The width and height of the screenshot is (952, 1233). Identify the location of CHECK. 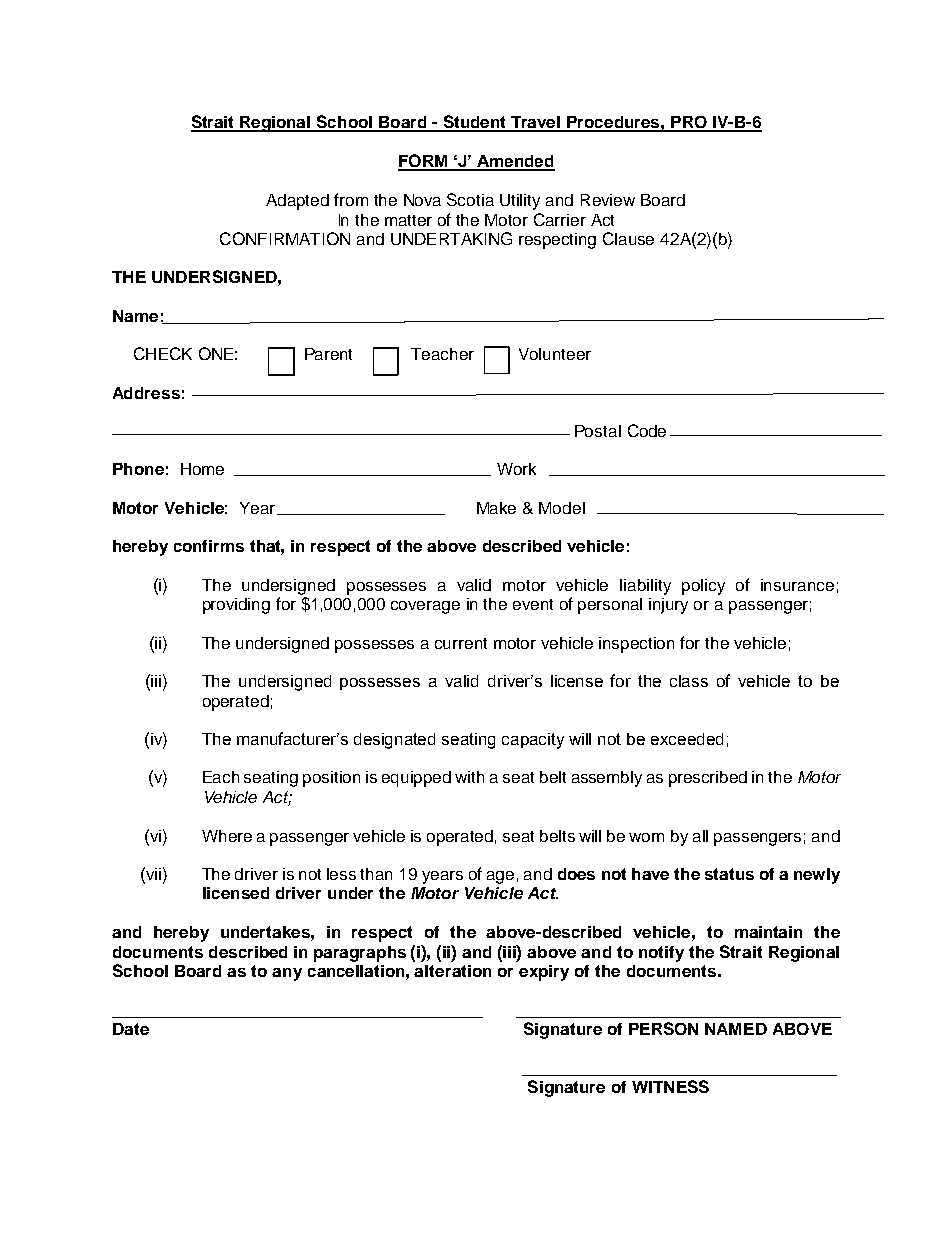
(163, 353).
